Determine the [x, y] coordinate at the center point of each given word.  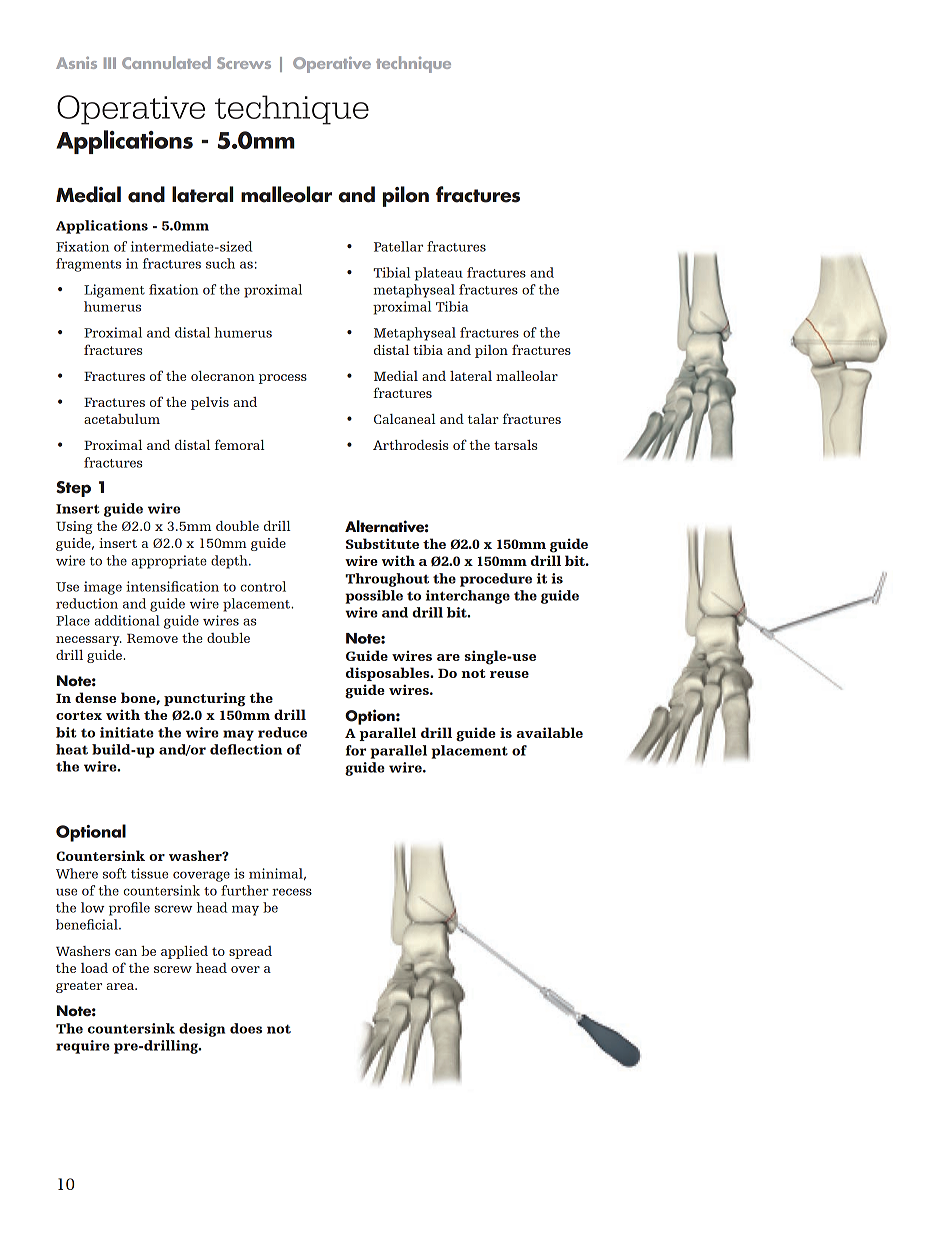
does [246, 1028]
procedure [496, 580]
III [110, 63]
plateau [439, 274]
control [263, 586]
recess [292, 892]
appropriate [169, 562]
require [83, 1047]
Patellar [398, 246]
